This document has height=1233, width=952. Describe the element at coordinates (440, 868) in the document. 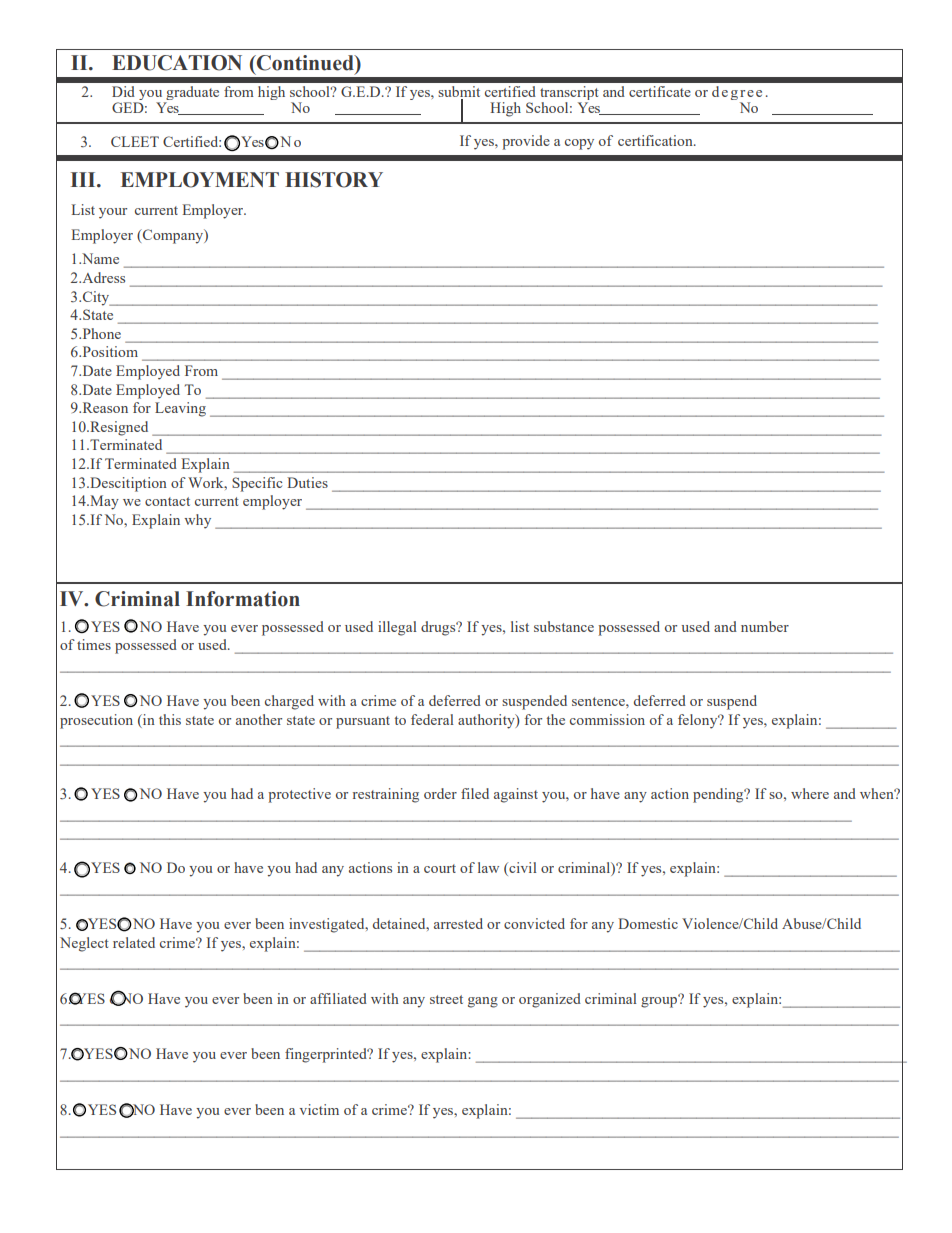

I see `court` at that location.
